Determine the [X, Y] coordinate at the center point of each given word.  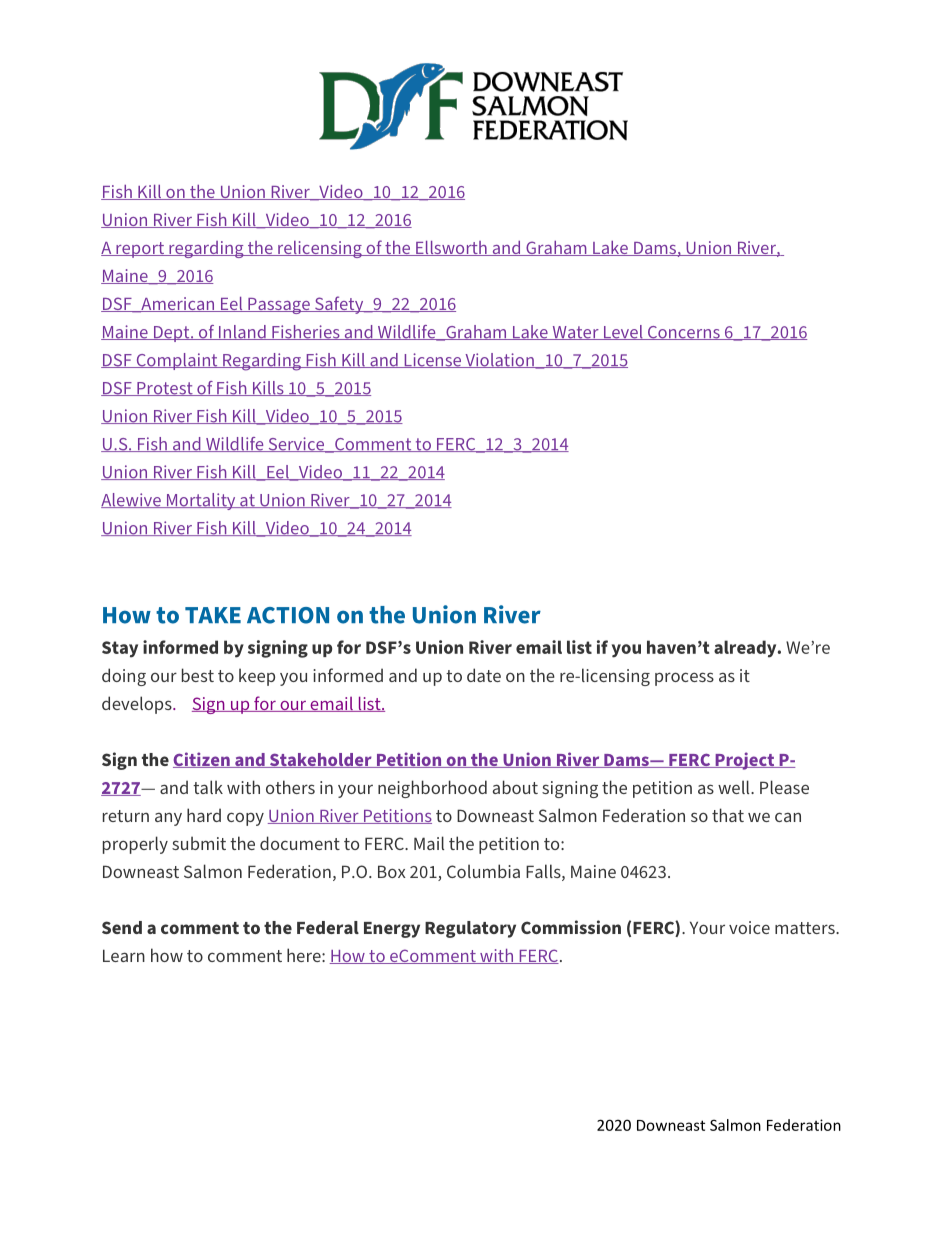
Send [122, 927]
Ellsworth [451, 248]
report [140, 250]
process [684, 679]
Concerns [683, 333]
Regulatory [470, 929]
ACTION [288, 615]
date [484, 675]
